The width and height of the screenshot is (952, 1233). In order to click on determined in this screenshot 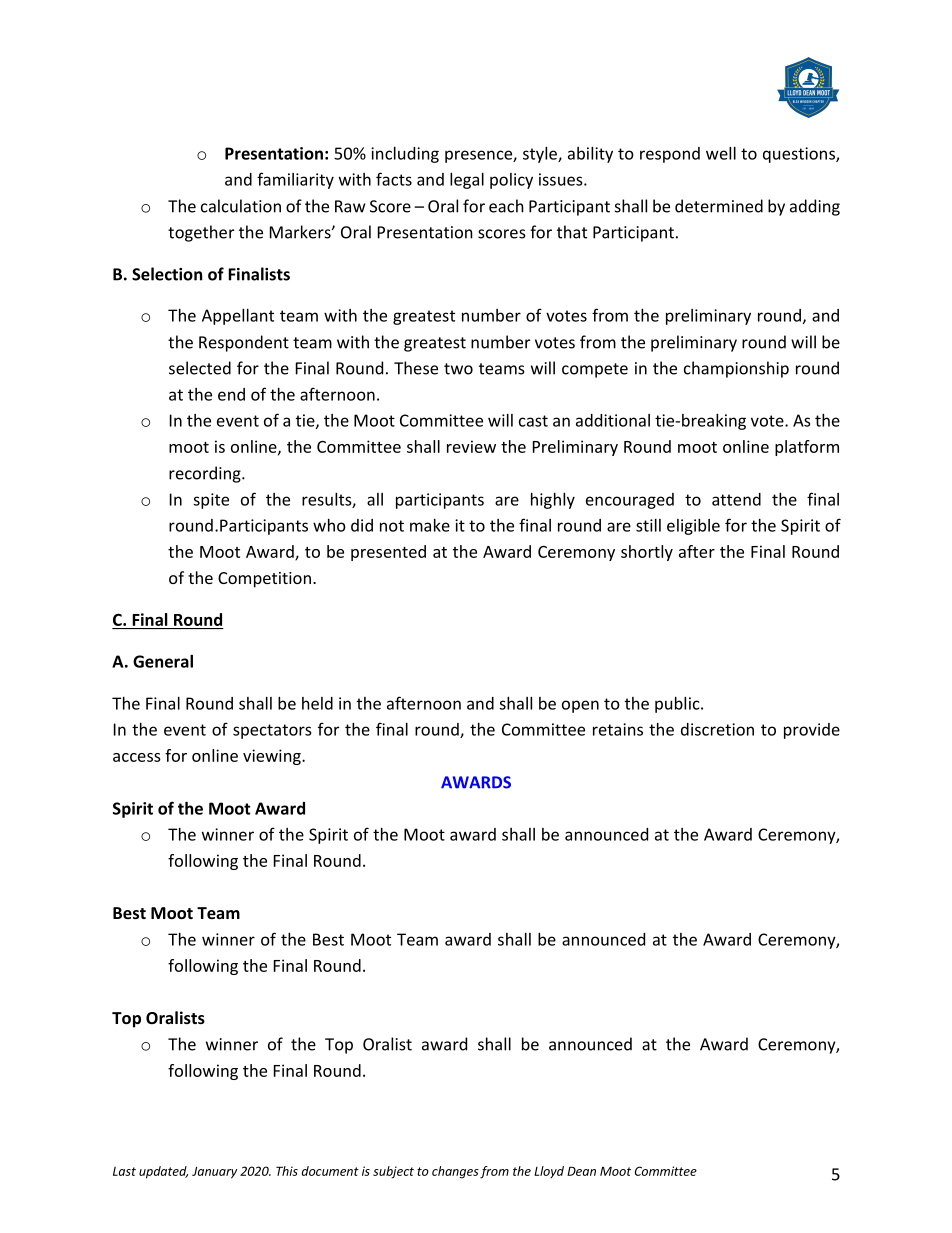, I will do `click(719, 206)`.
